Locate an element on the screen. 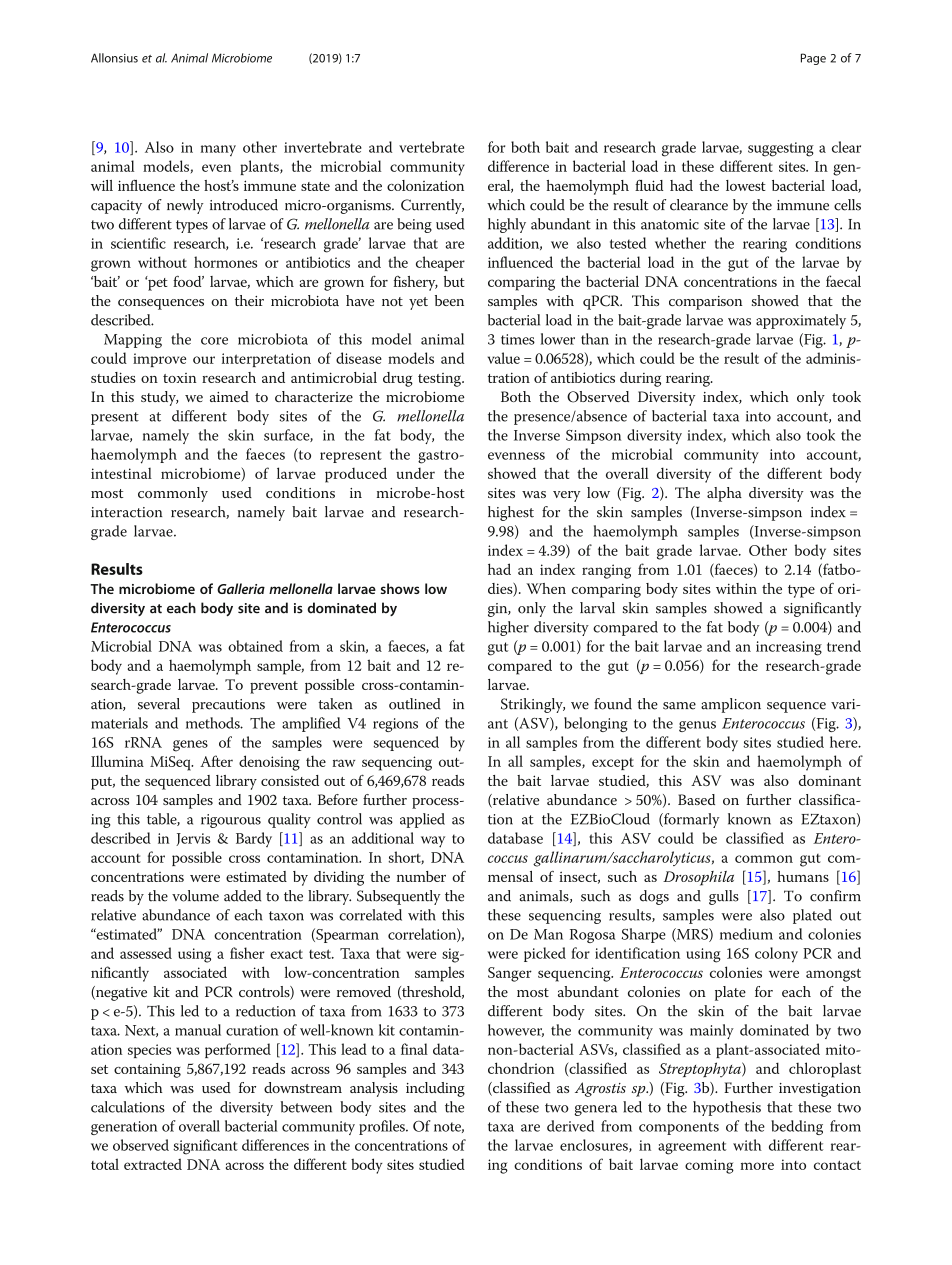 The width and height of the screenshot is (952, 1265). extracted is located at coordinates (153, 1164).
